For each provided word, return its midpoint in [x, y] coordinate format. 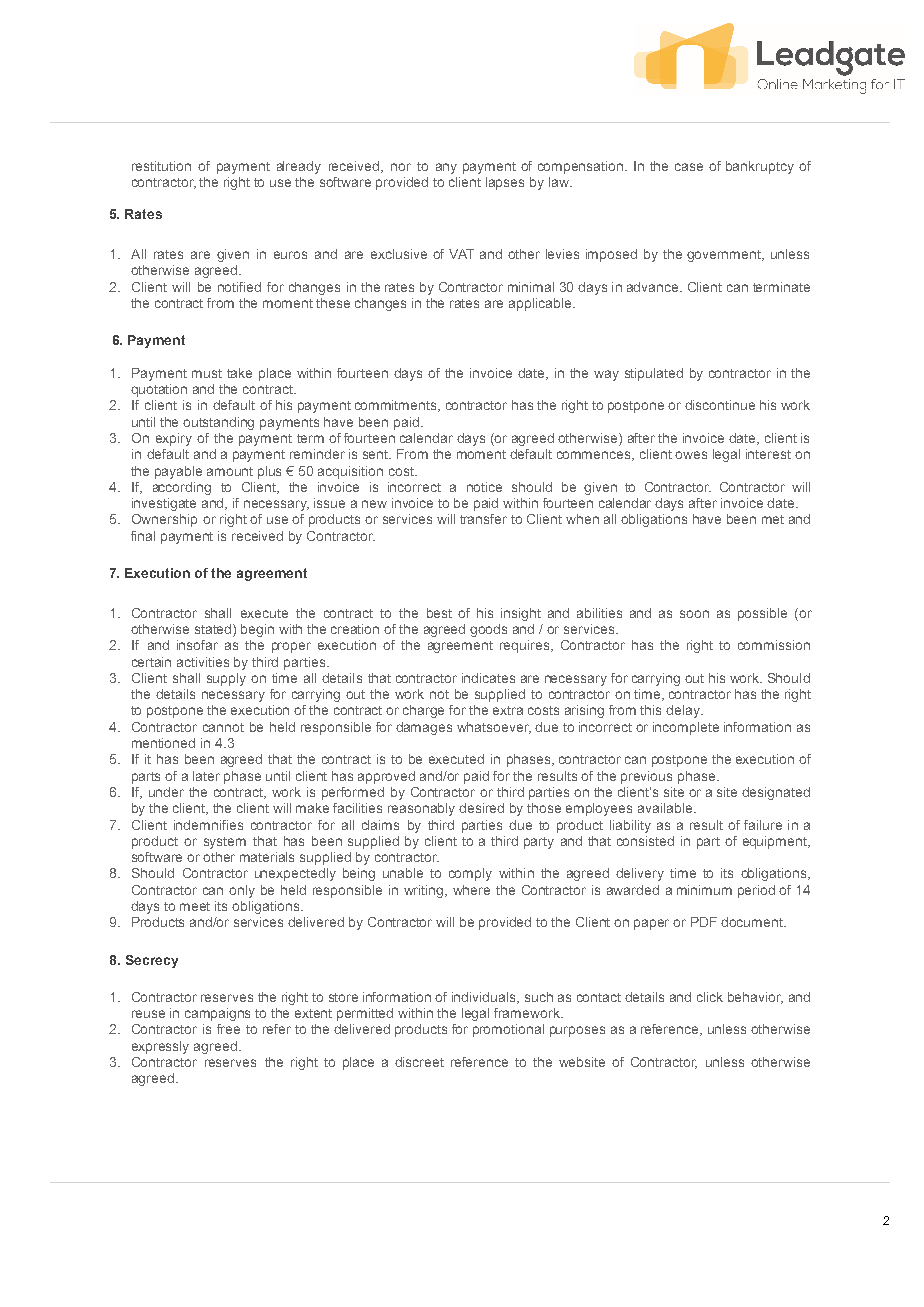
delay [684, 711]
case [689, 167]
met [773, 519]
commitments [397, 406]
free [228, 1029]
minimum [704, 890]
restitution [161, 166]
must [207, 373]
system [225, 843]
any [446, 168]
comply [470, 874]
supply [226, 679]
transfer [483, 519]
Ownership [164, 520]
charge [423, 711]
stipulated [654, 374]
